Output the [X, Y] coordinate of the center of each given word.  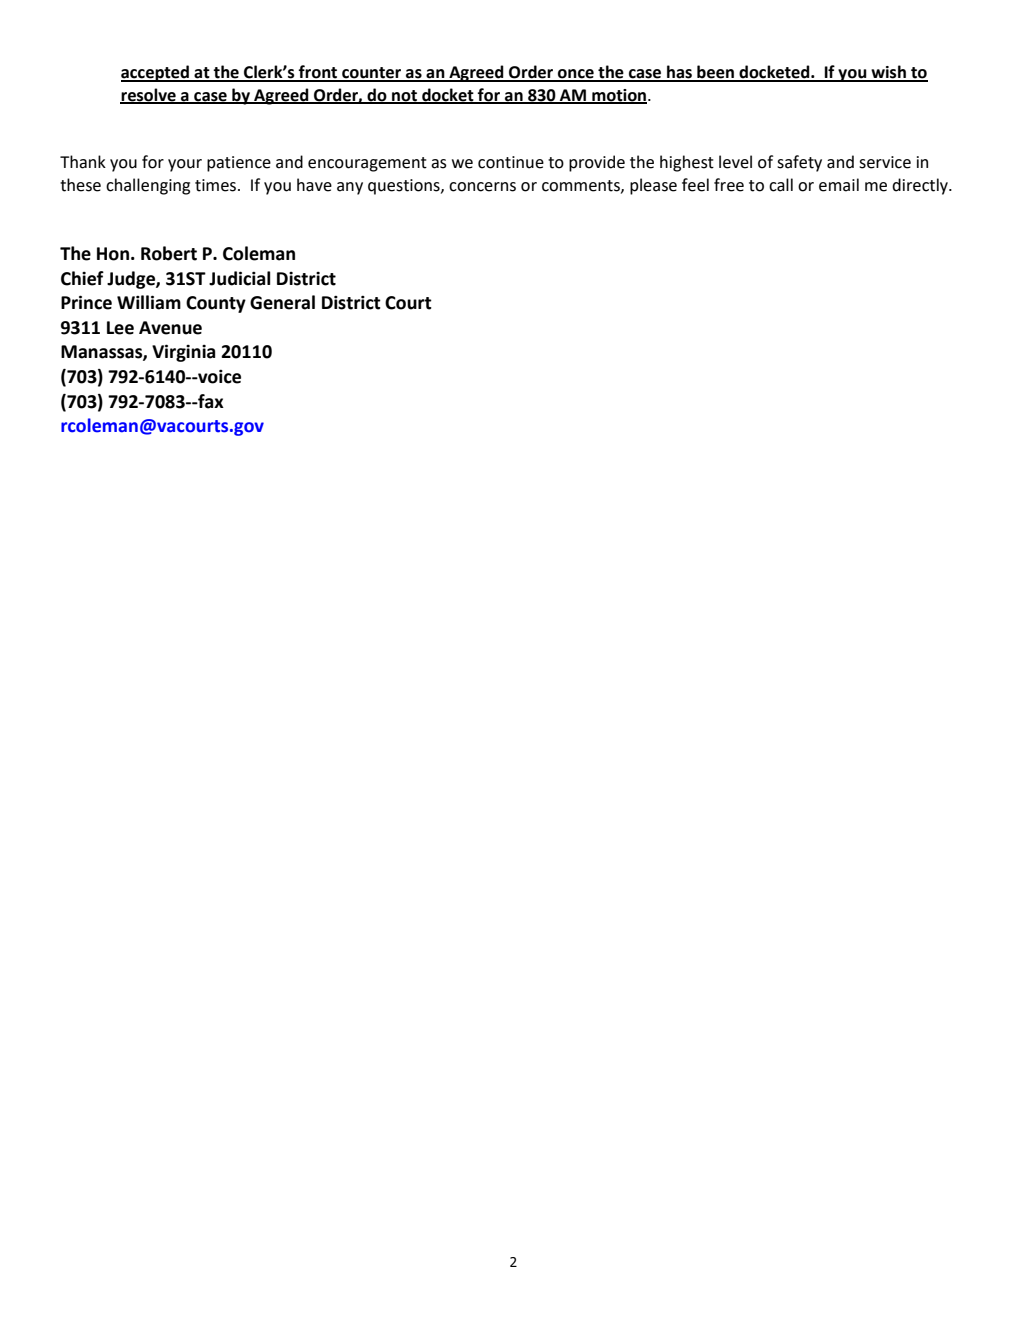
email [839, 185]
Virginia [183, 353]
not [405, 96]
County [216, 304]
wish [888, 73]
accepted [156, 73]
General [282, 302]
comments [582, 186]
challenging [148, 186]
